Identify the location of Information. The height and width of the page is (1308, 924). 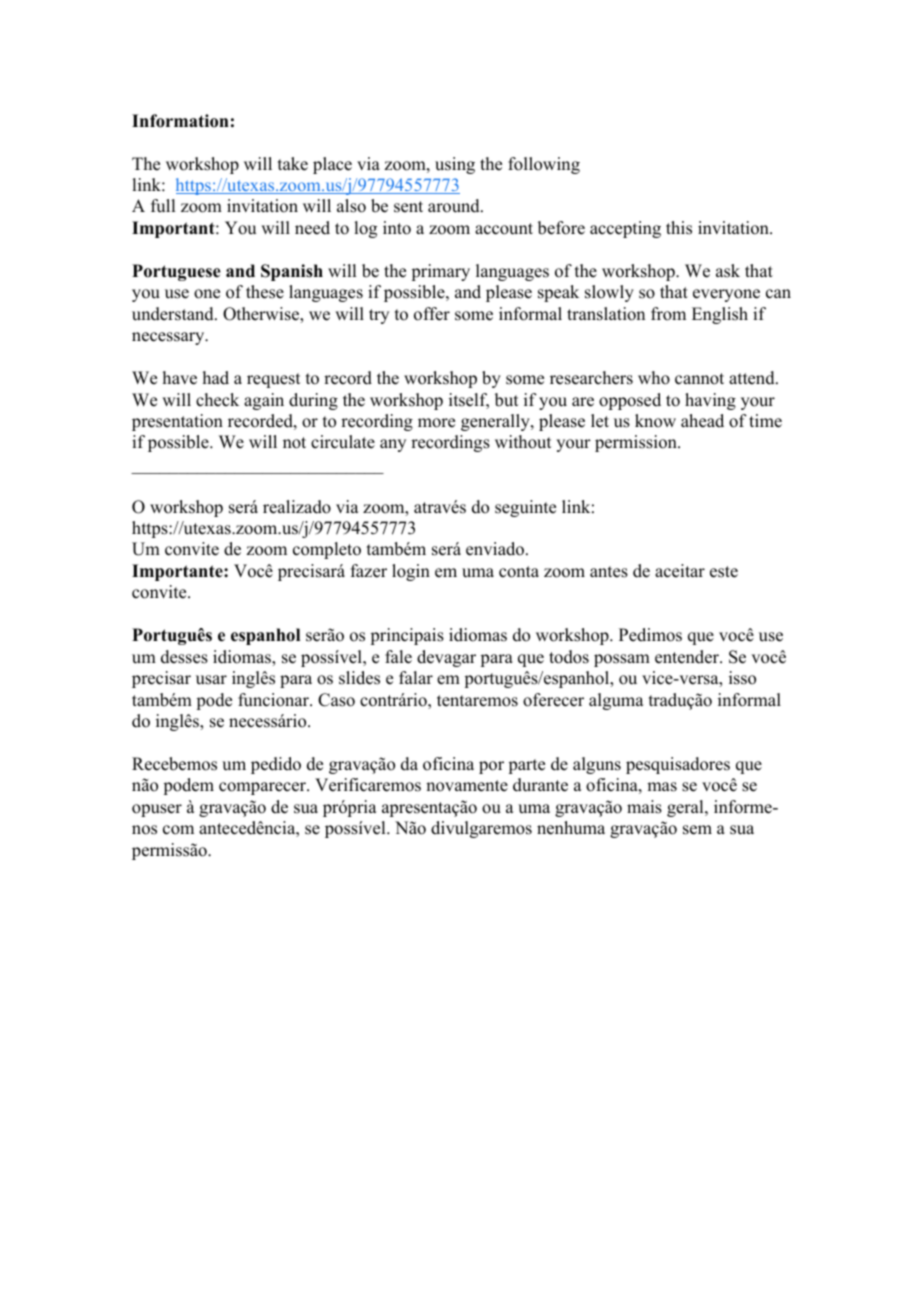
(180, 121).
